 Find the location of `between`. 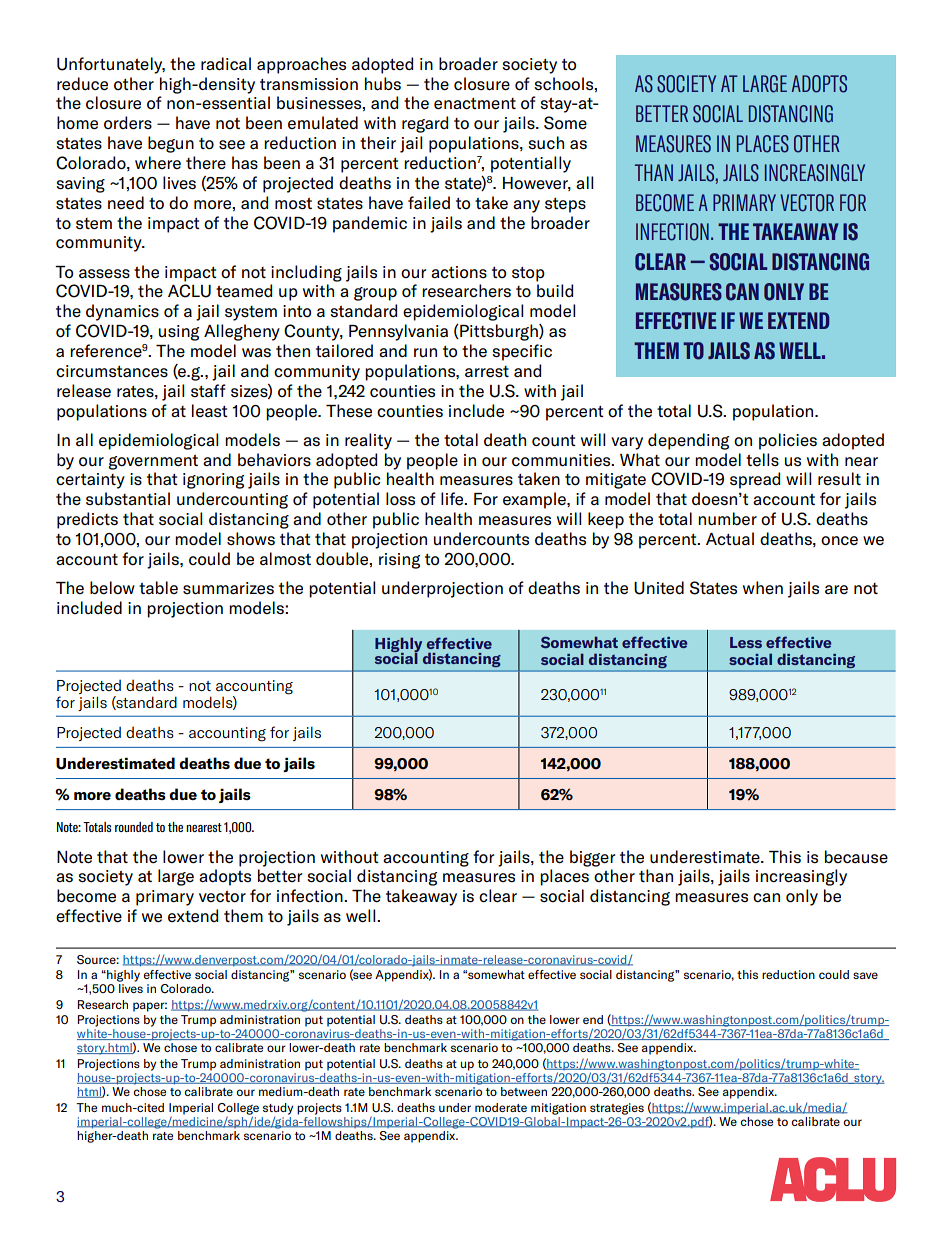

between is located at coordinates (524, 1091).
